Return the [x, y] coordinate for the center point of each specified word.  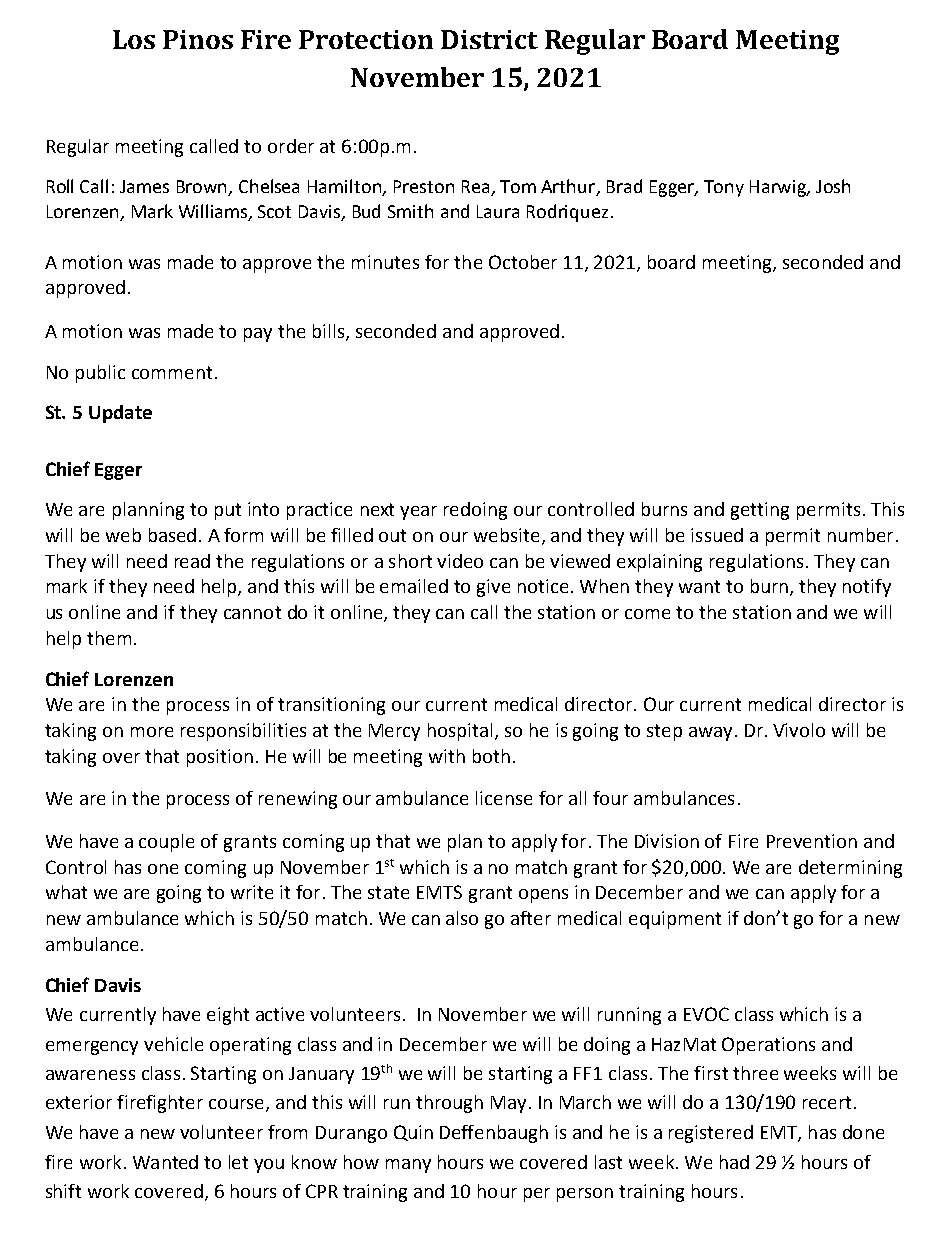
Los [134, 39]
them [109, 638]
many [408, 1166]
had [734, 1162]
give [493, 588]
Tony [724, 188]
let [238, 1162]
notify [867, 588]
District [489, 39]
